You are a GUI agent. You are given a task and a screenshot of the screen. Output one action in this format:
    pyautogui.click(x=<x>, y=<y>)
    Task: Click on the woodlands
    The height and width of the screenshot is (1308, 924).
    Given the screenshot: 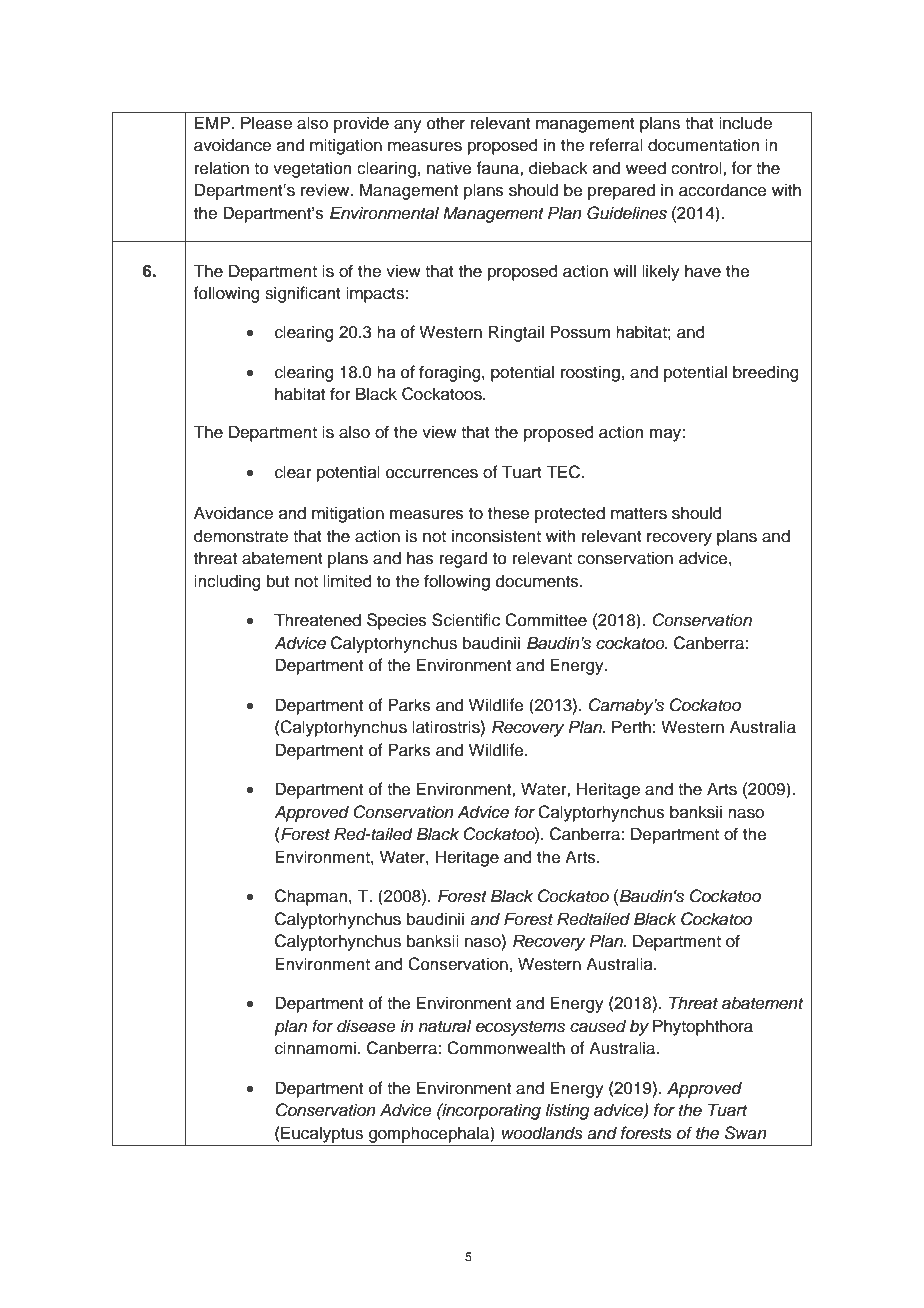 What is the action you would take?
    pyautogui.click(x=542, y=1133)
